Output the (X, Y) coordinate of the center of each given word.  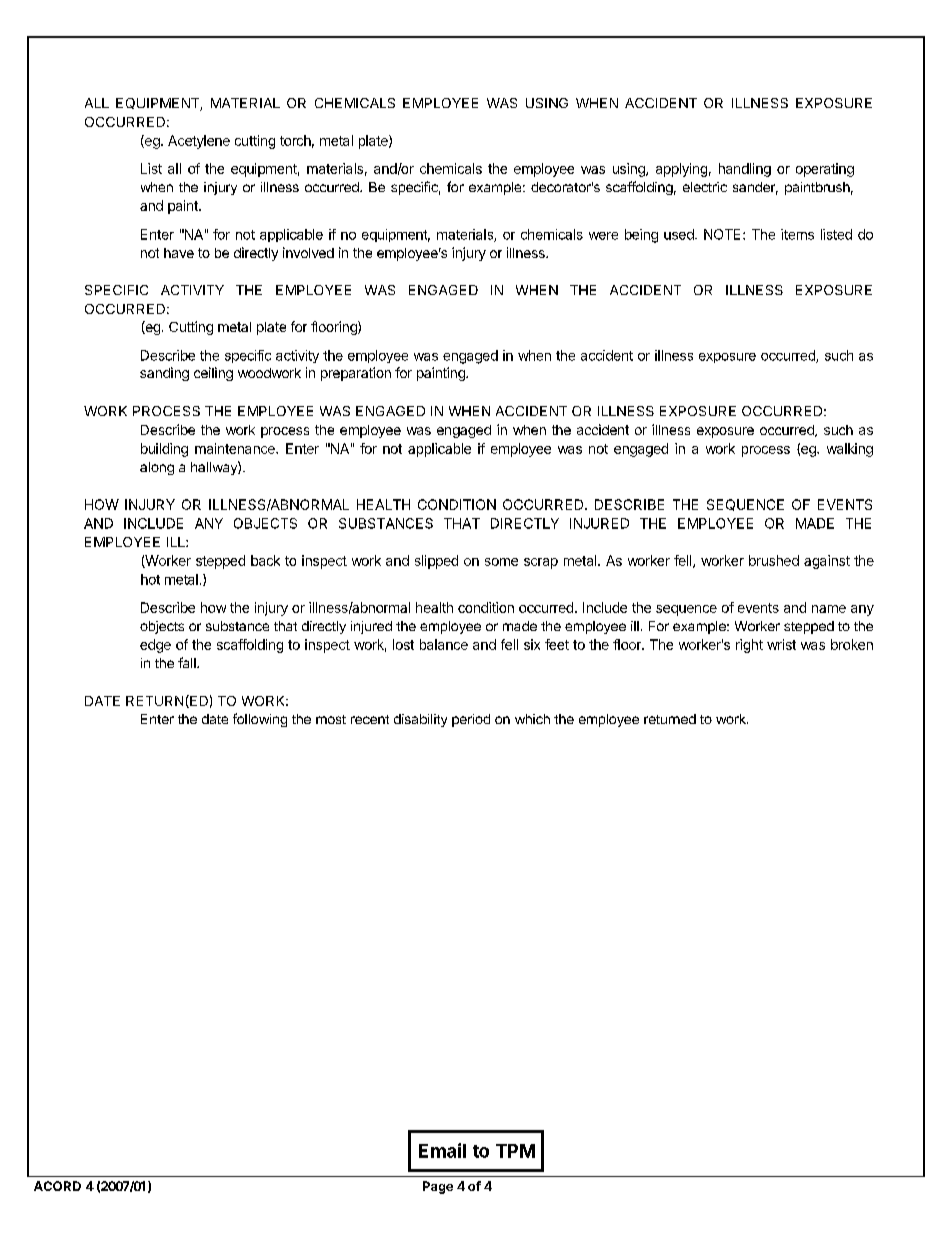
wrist (781, 644)
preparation (356, 374)
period (471, 720)
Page (438, 1187)
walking (850, 450)
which (532, 719)
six (532, 644)
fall (188, 662)
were (603, 236)
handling (745, 170)
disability (420, 720)
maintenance (236, 448)
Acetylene (199, 142)
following (260, 720)
